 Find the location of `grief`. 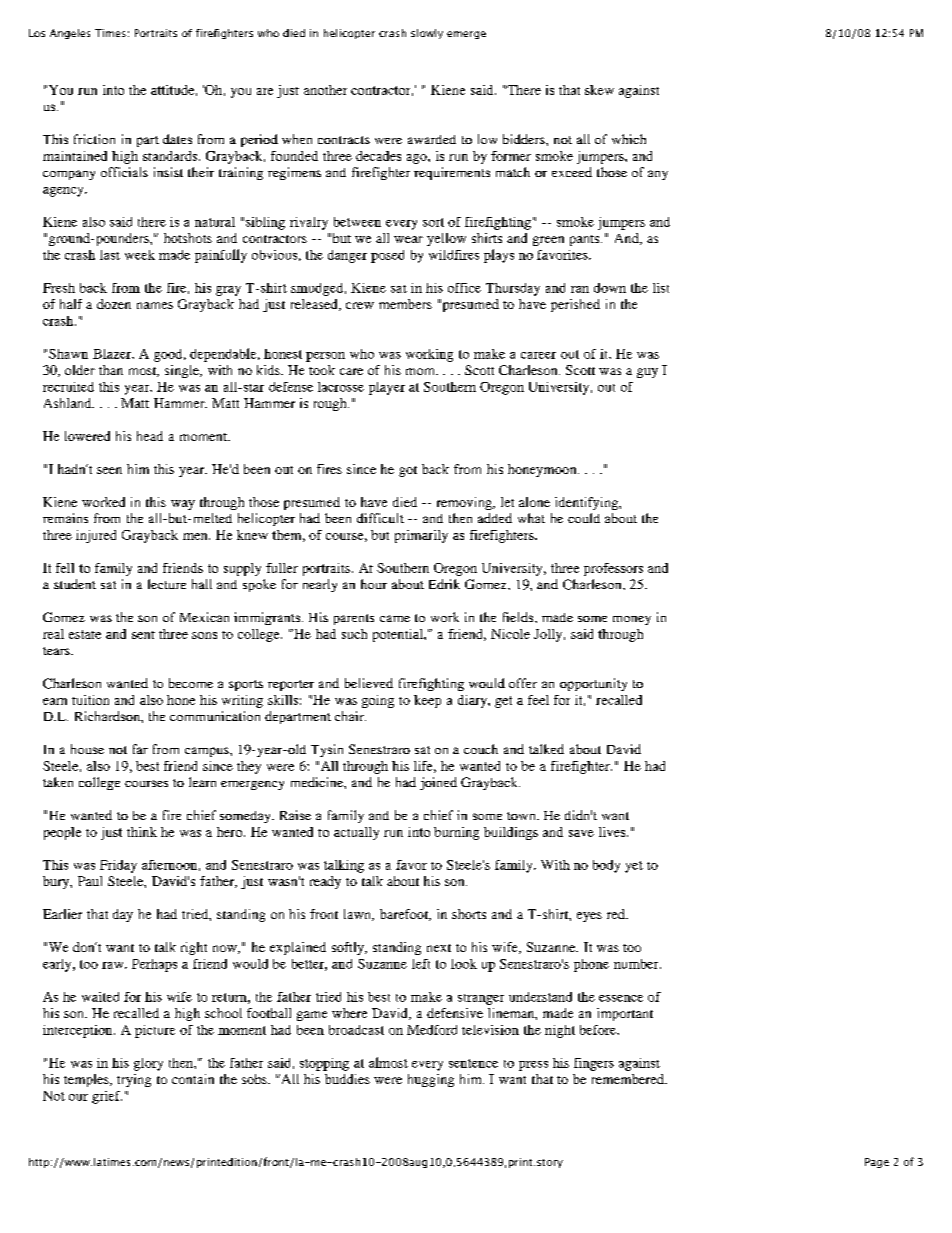

grief is located at coordinates (107, 1097).
